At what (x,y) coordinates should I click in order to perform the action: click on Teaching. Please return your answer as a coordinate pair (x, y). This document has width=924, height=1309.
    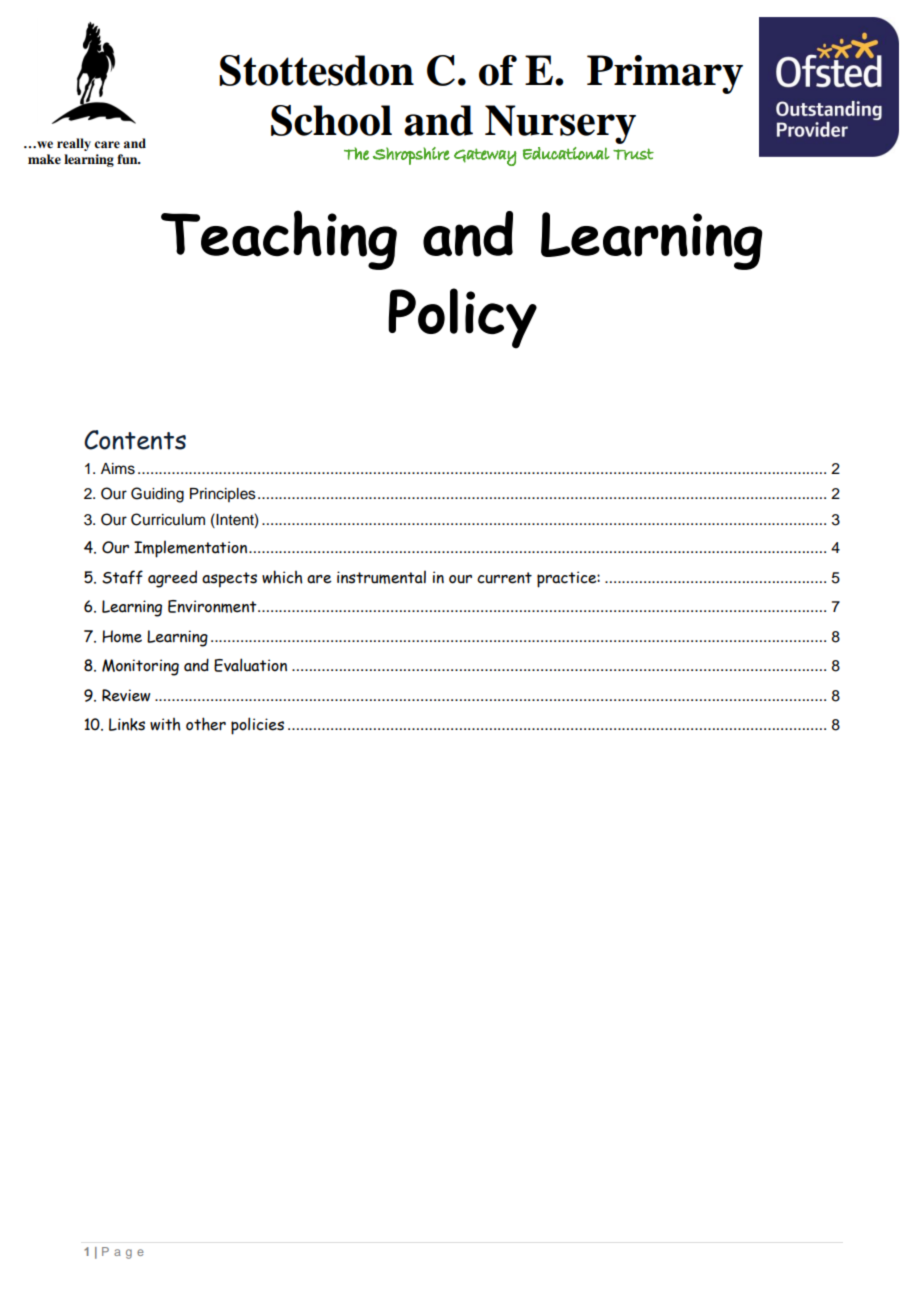
    Looking at the image, I should click on (279, 240).
